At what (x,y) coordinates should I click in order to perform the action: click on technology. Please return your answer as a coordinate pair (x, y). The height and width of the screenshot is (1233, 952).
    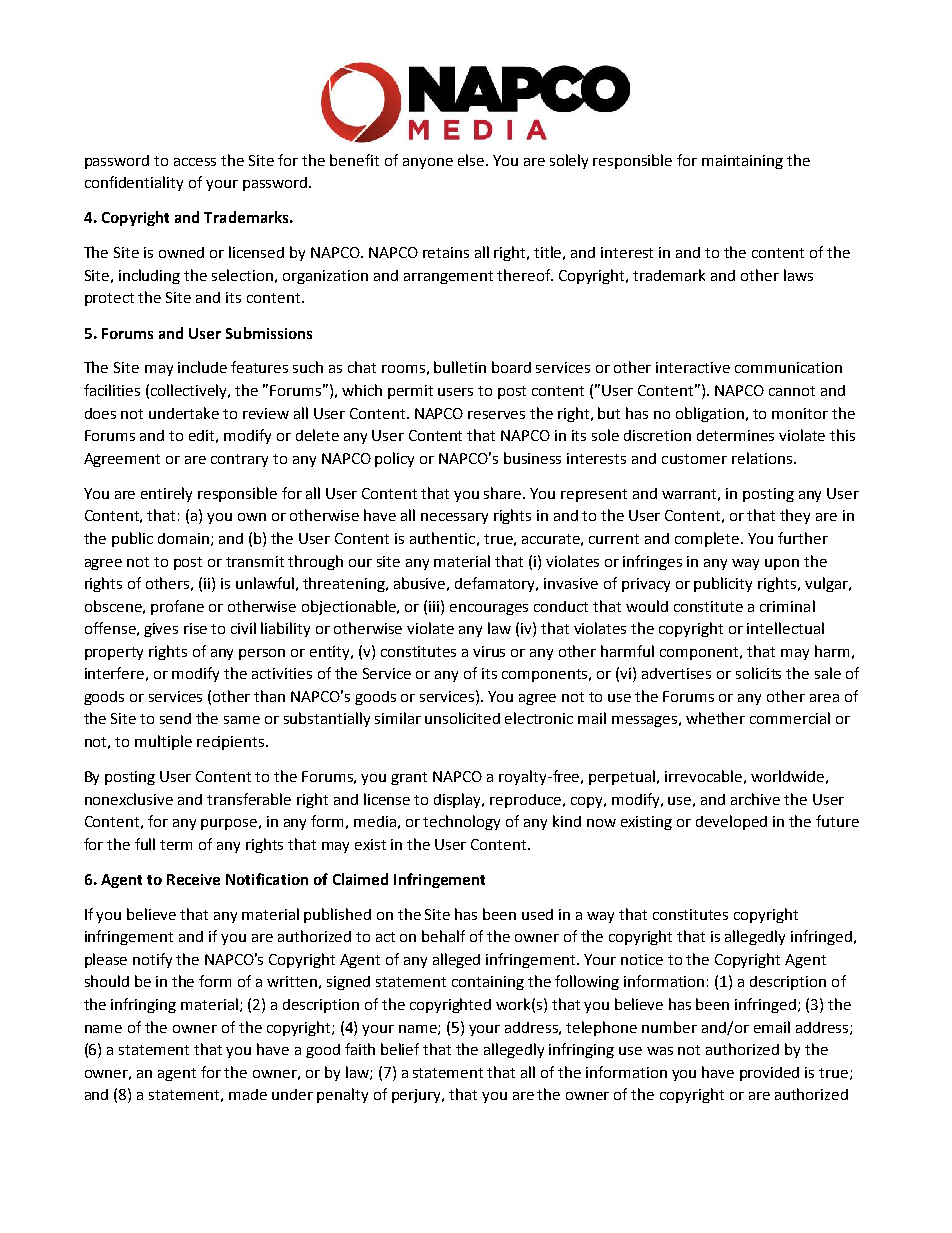
    Looking at the image, I should click on (461, 822).
